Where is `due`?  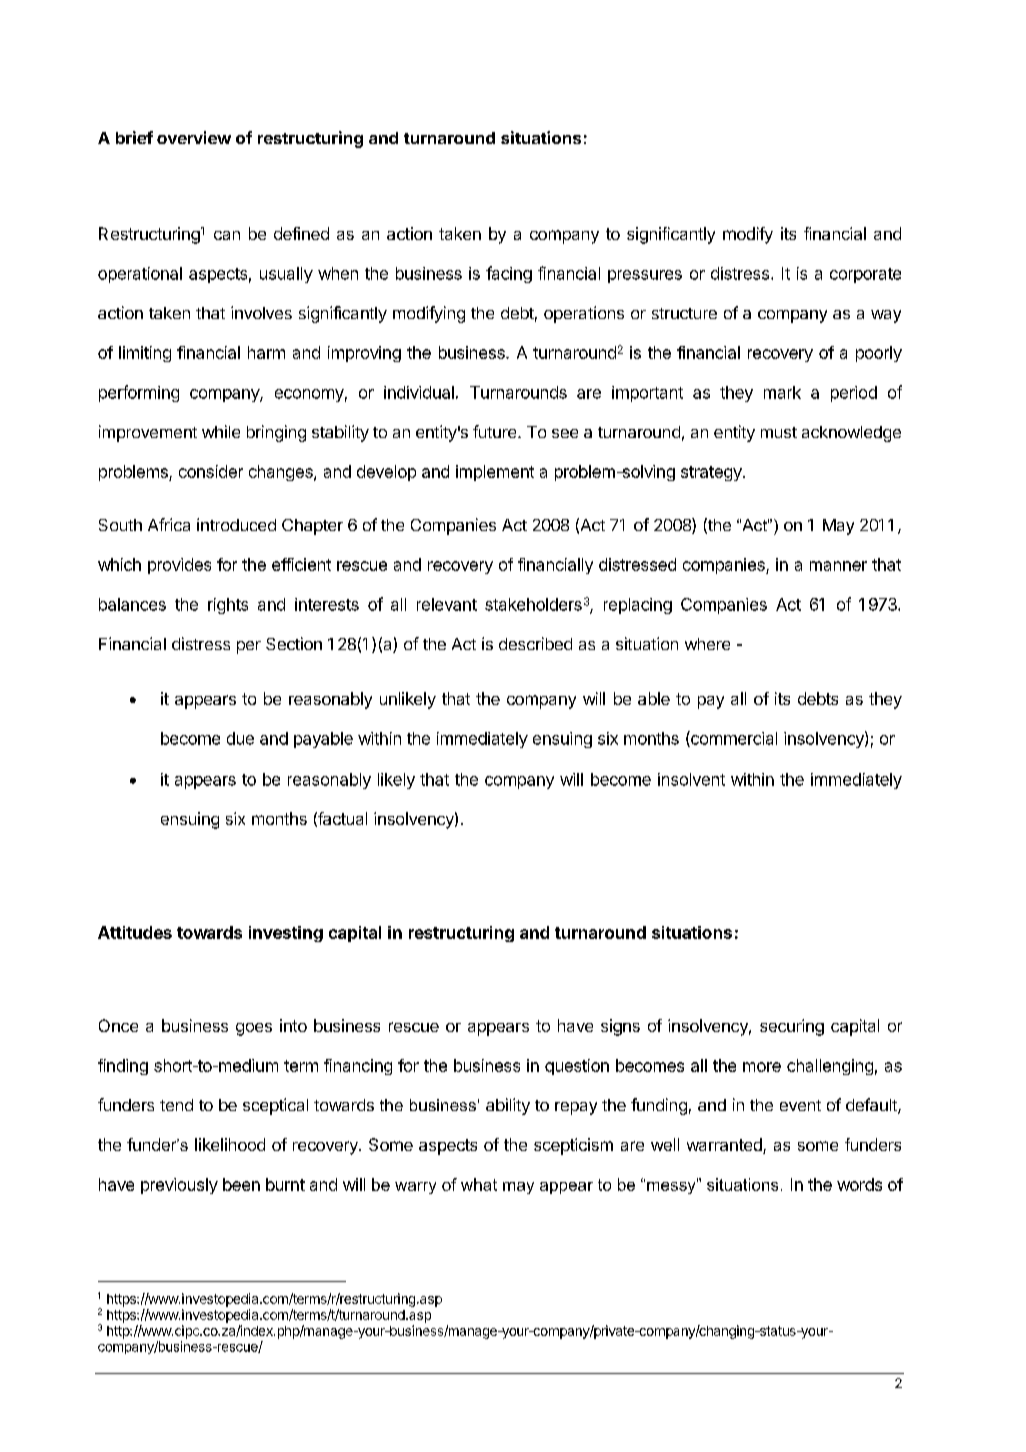
due is located at coordinates (240, 738).
